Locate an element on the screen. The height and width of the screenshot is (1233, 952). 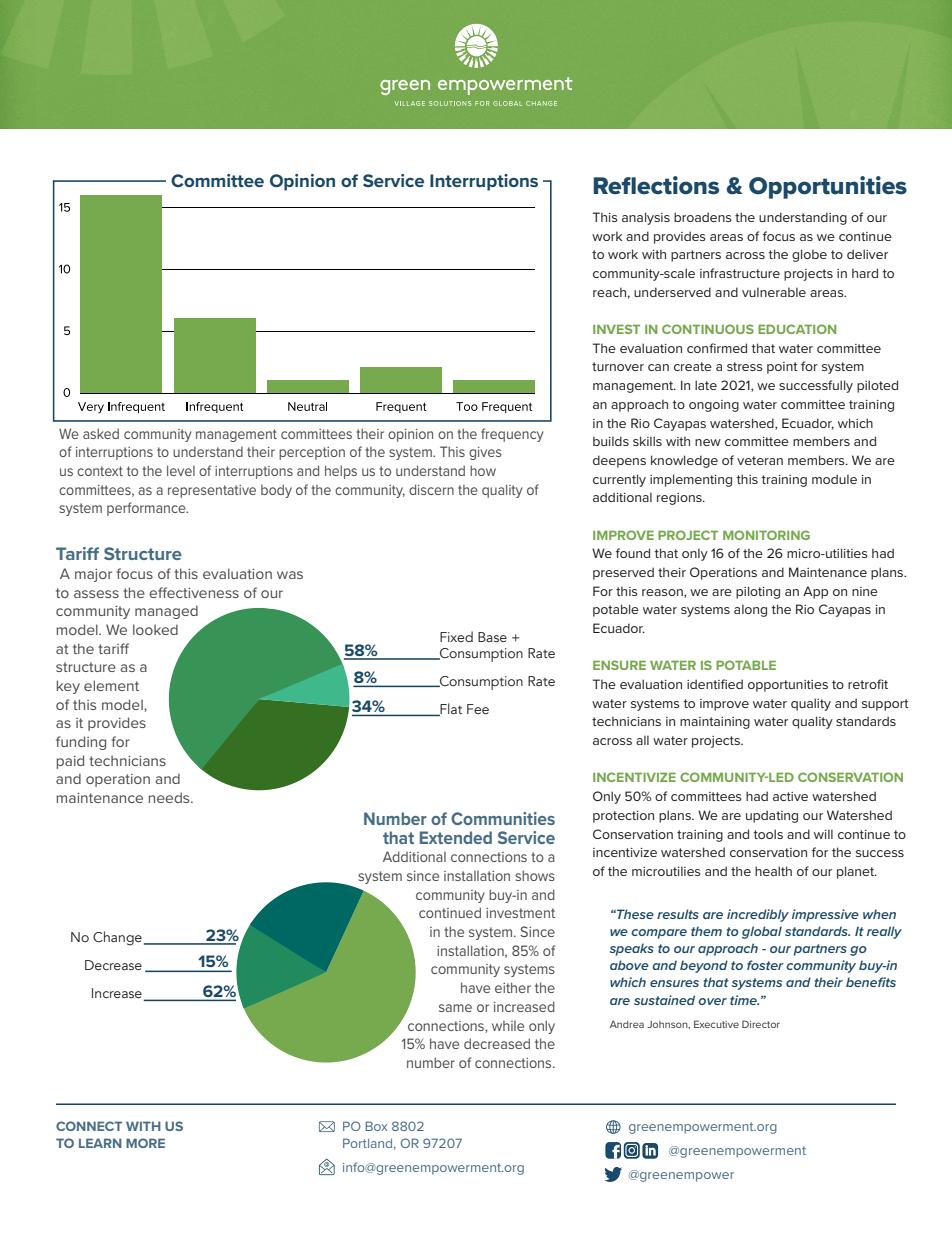
asked is located at coordinates (101, 433).
